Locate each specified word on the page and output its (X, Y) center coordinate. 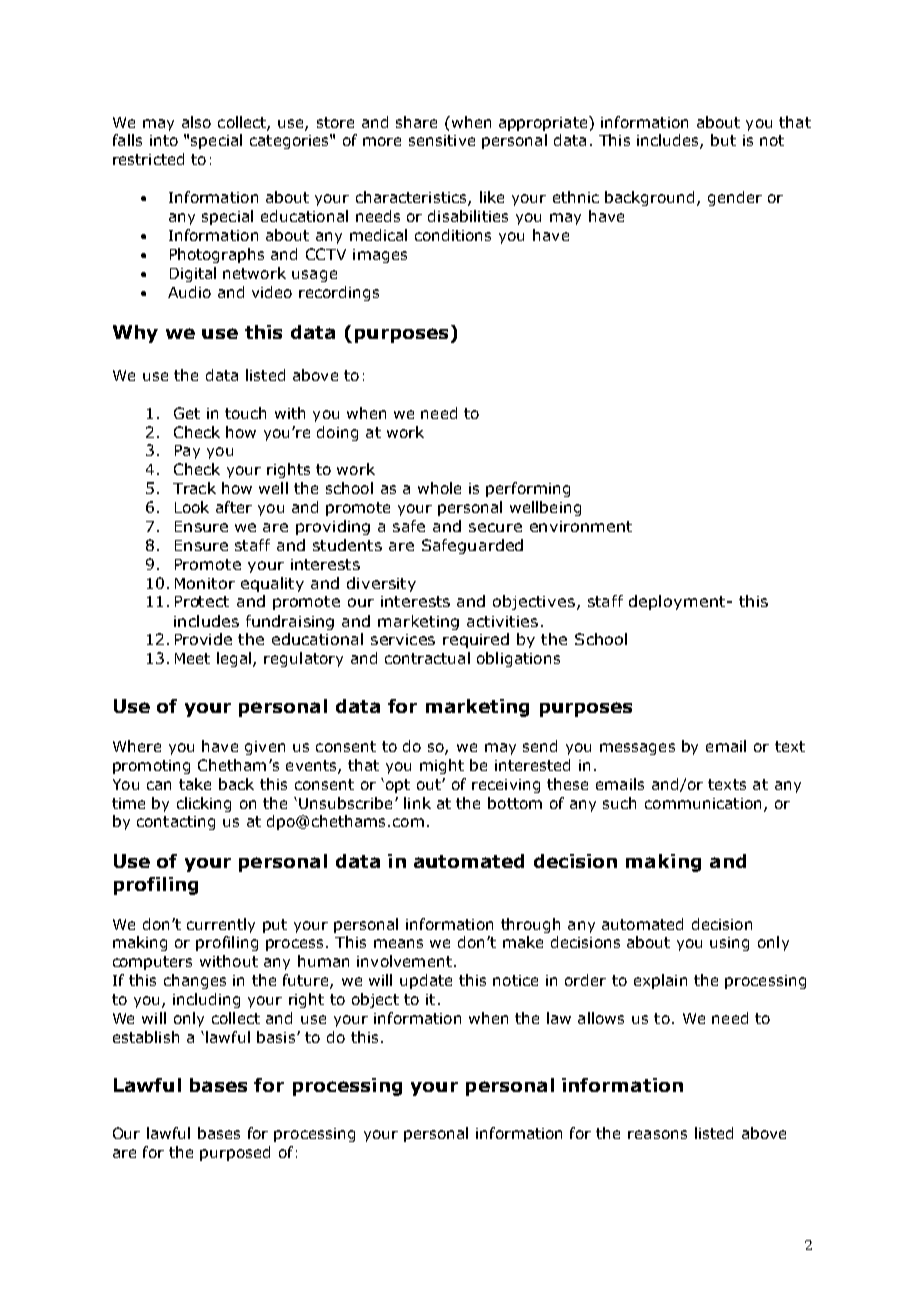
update (426, 981)
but (723, 140)
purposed (235, 1153)
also (196, 122)
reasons (657, 1134)
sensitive (442, 140)
